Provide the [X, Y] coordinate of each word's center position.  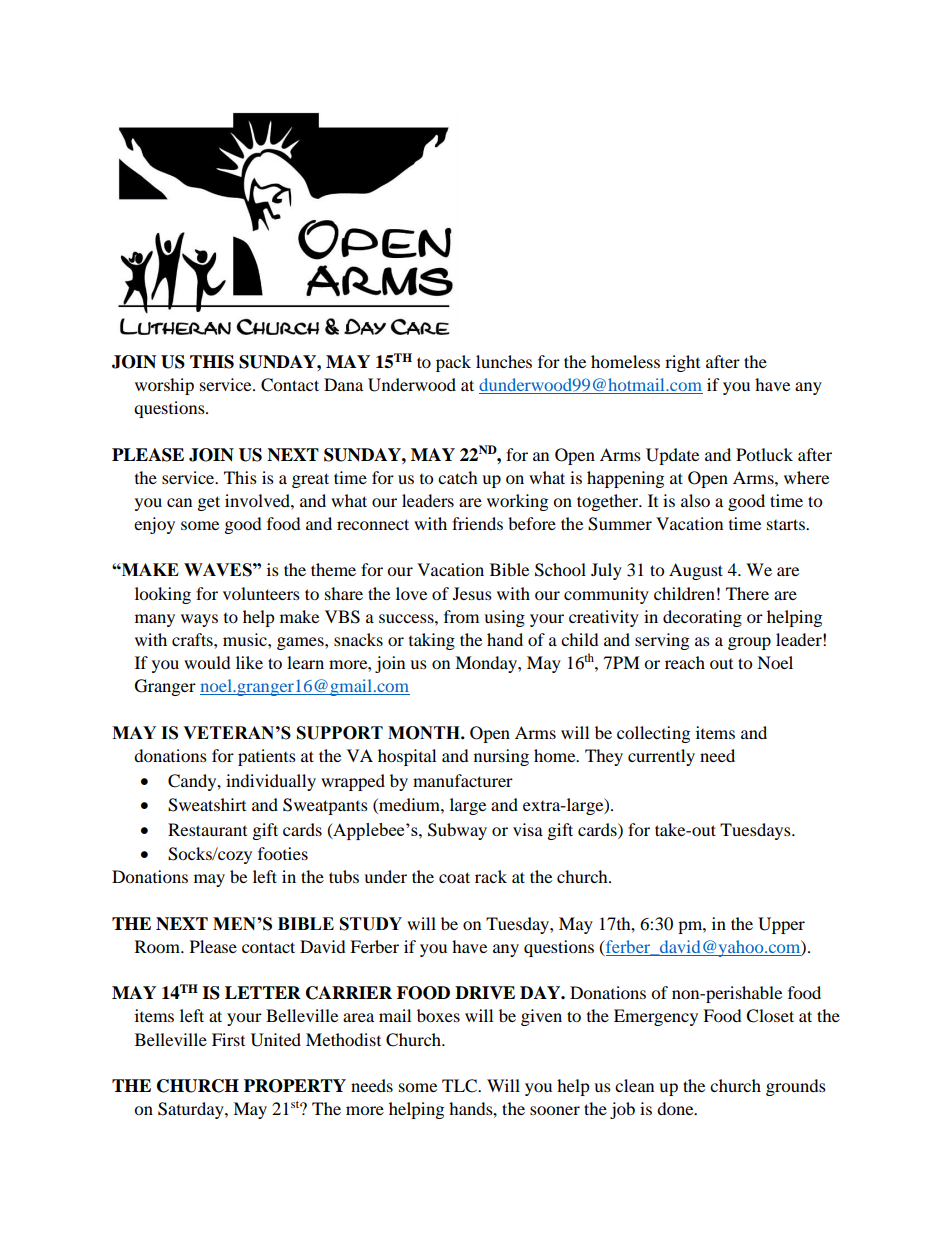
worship [164, 386]
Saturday [192, 1110]
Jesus [472, 593]
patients [267, 757]
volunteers [261, 593]
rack [491, 876]
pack [453, 363]
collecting [653, 734]
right [682, 363]
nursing [501, 757]
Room [159, 946]
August [696, 571]
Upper [781, 925]
